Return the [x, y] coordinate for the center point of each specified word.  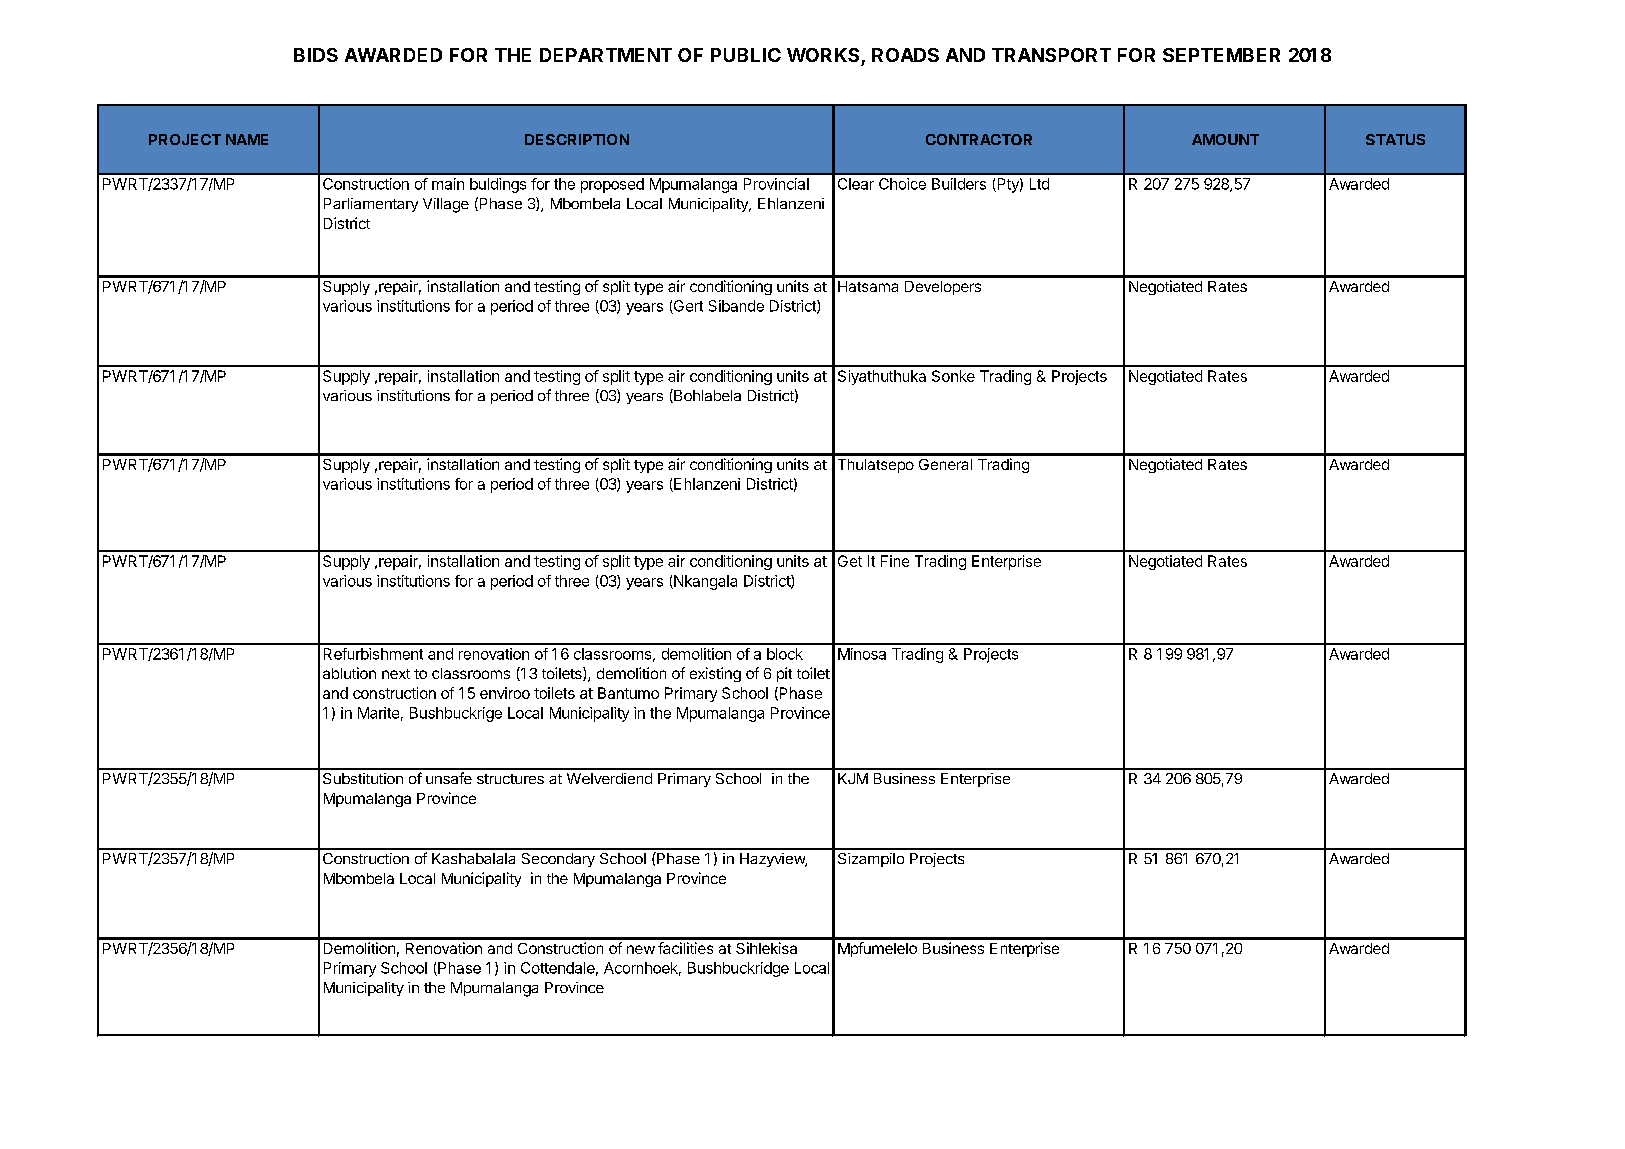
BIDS [316, 55]
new [641, 949]
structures [510, 779]
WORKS [823, 55]
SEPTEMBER [1221, 55]
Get [850, 561]
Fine [895, 561]
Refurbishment [373, 654]
